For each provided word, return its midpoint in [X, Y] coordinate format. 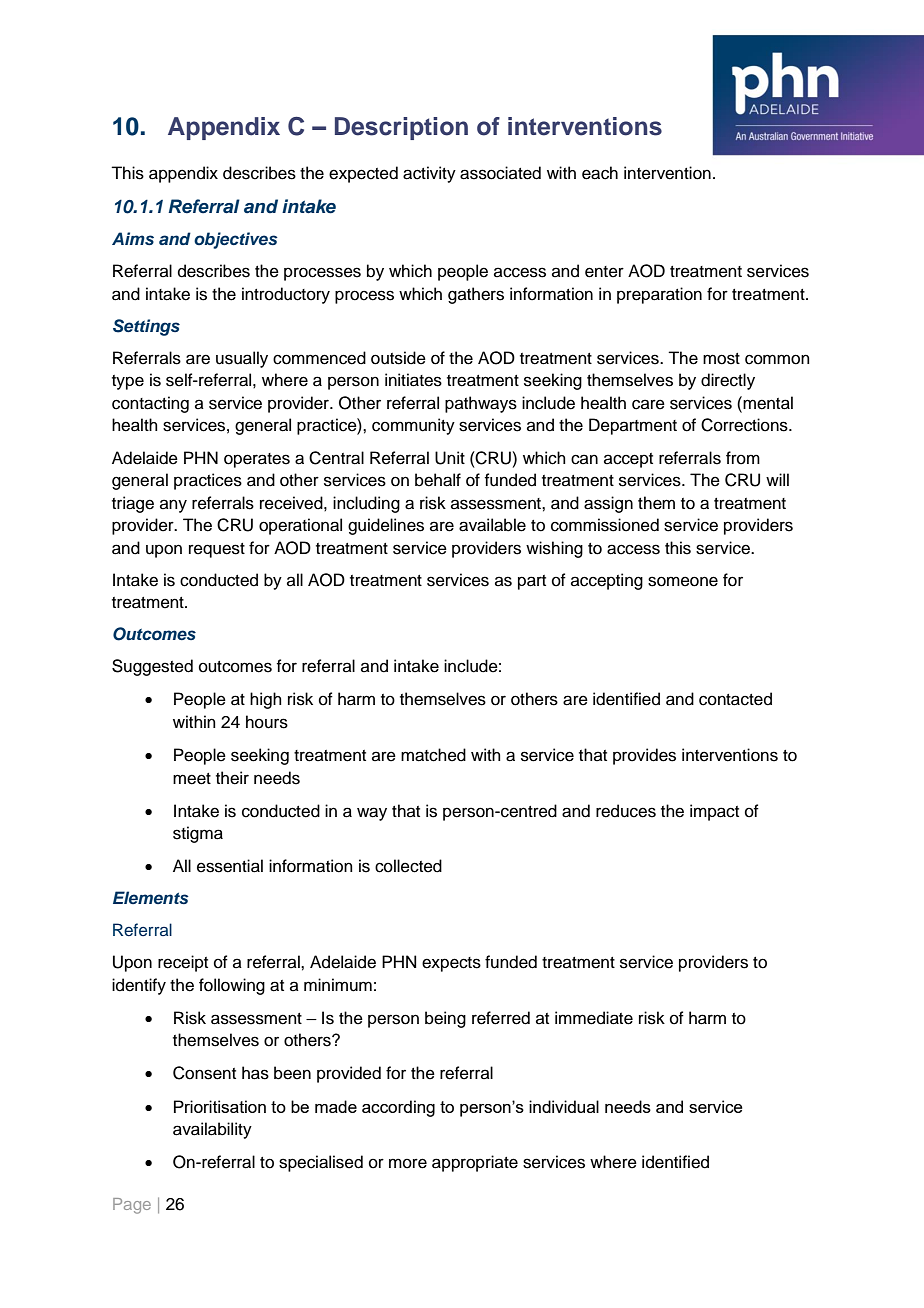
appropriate [475, 1163]
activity [429, 174]
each [600, 173]
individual [564, 1106]
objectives [236, 240]
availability [212, 1130]
